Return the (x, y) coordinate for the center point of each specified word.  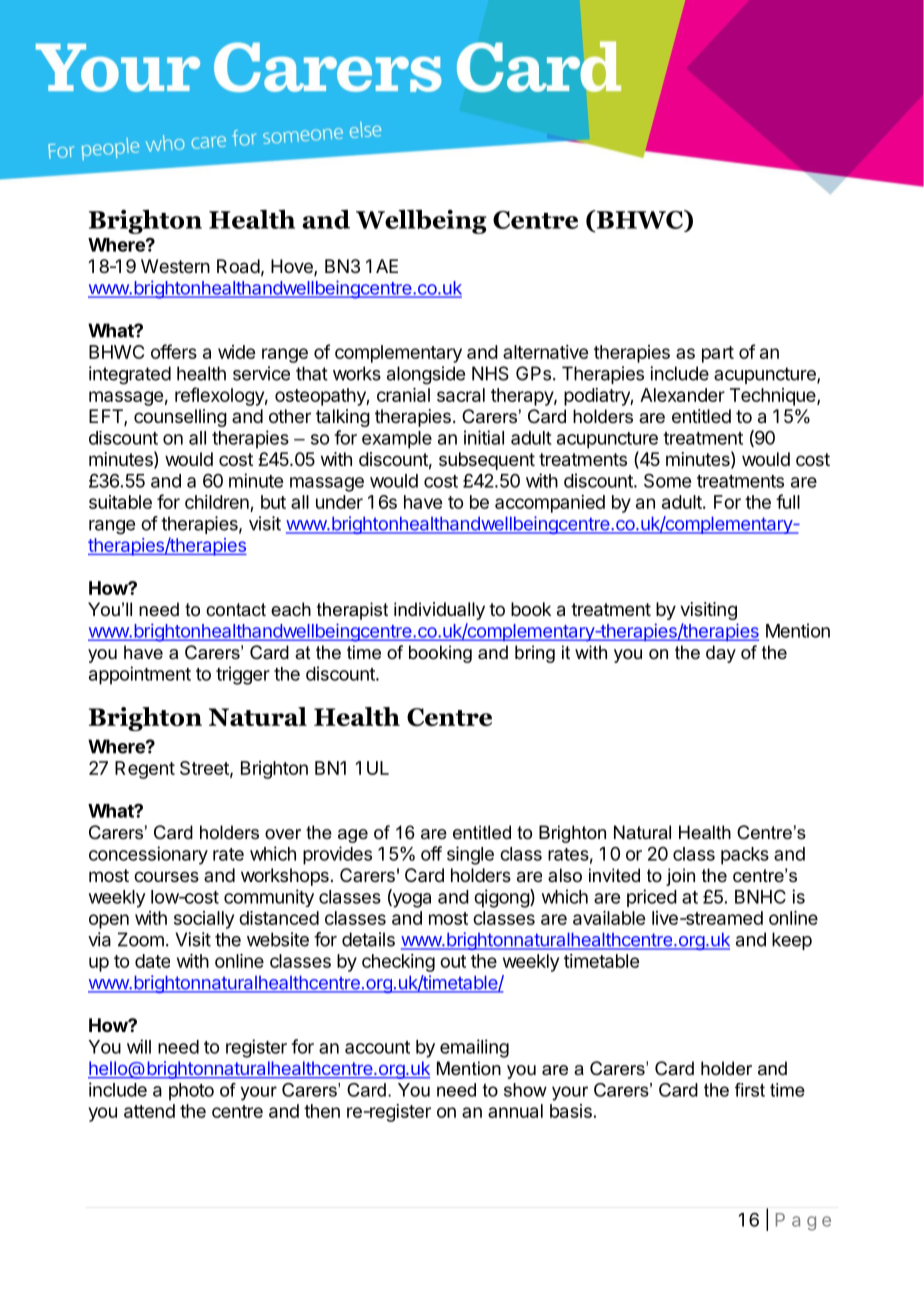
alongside (426, 375)
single (470, 855)
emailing (474, 1048)
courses (166, 876)
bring (535, 654)
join (680, 877)
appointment (140, 675)
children (218, 503)
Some (667, 481)
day (721, 654)
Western (175, 266)
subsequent (487, 461)
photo (191, 1092)
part (718, 354)
